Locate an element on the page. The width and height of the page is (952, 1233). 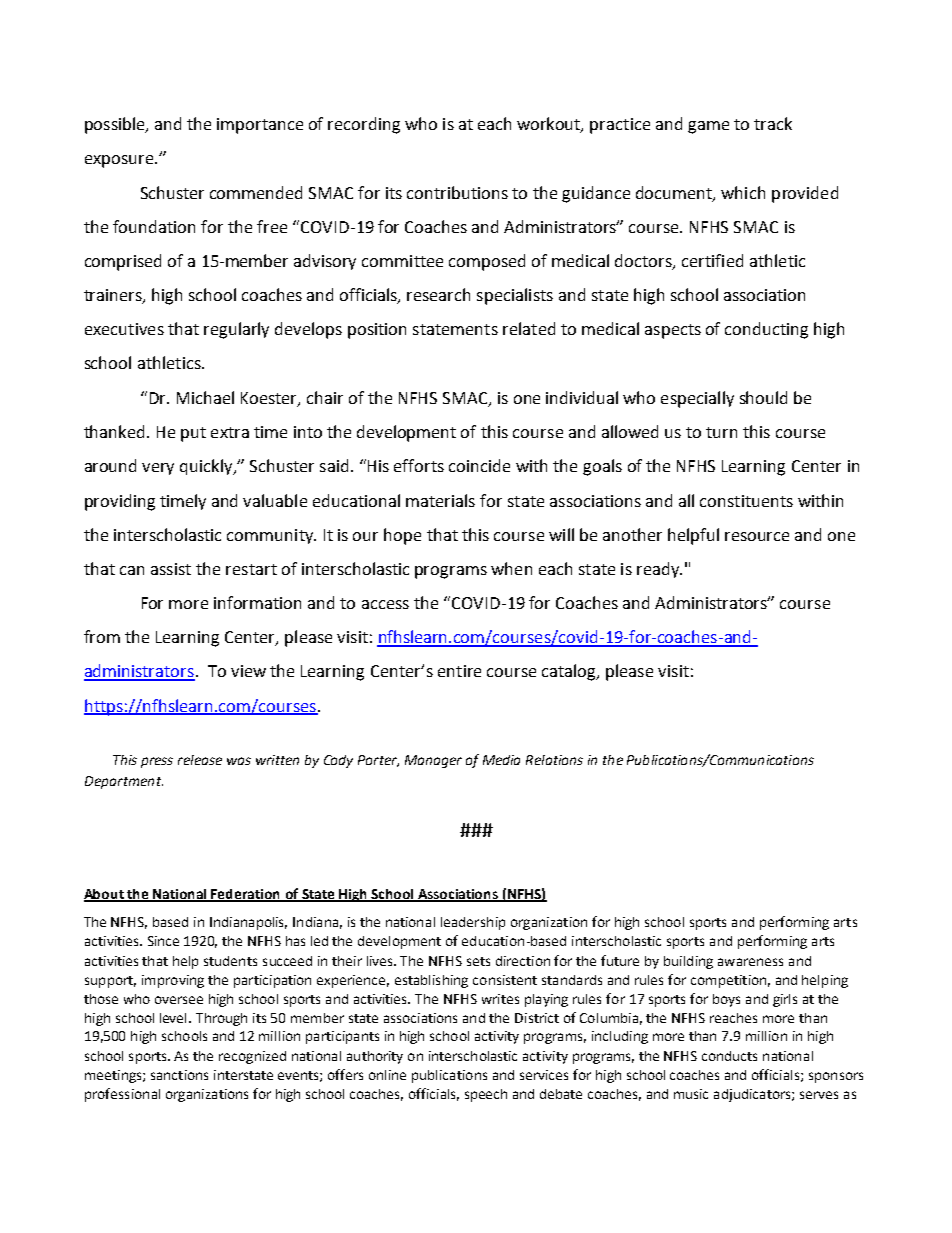
track is located at coordinates (773, 123).
